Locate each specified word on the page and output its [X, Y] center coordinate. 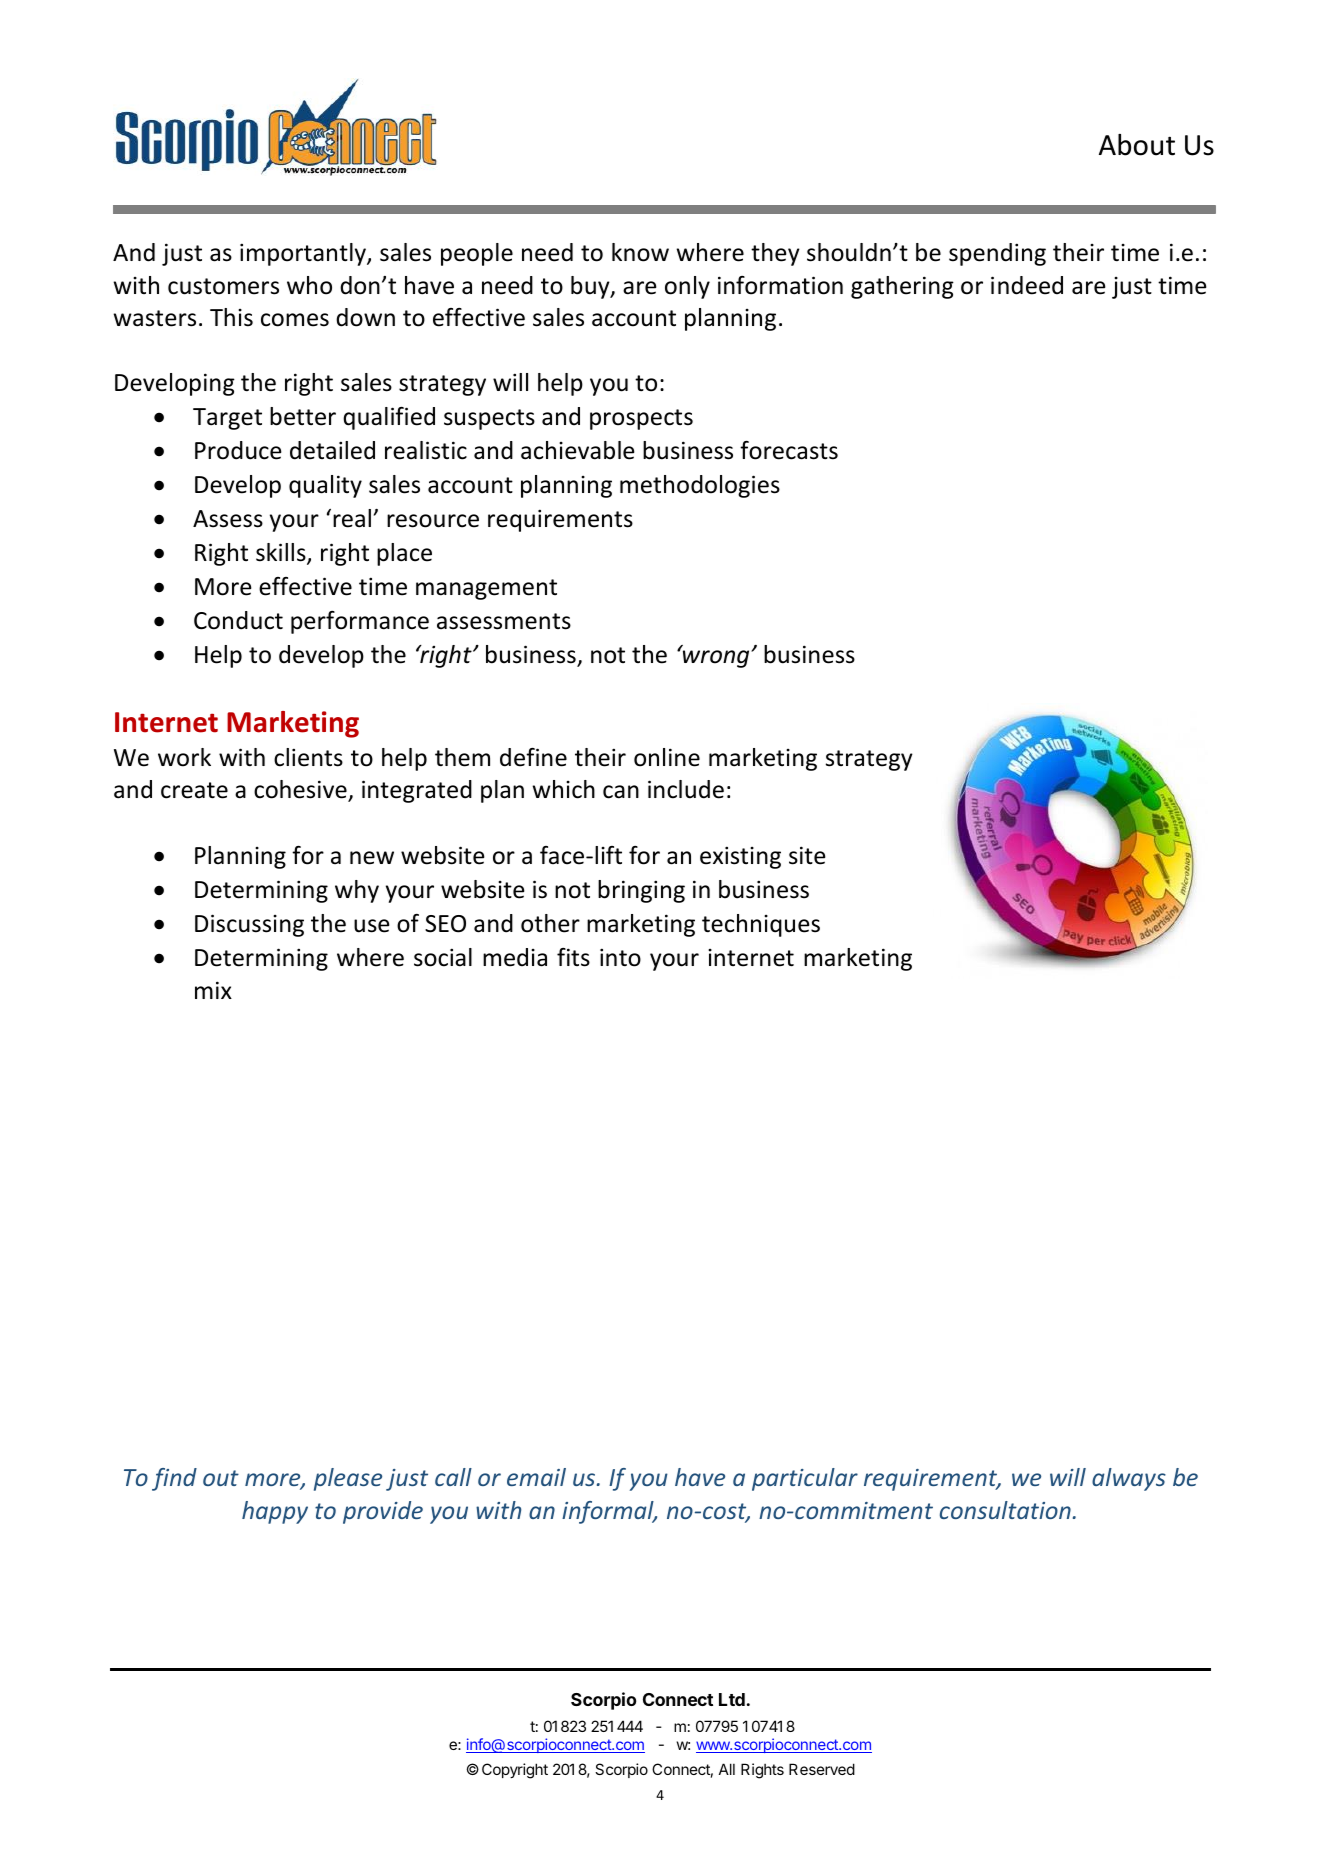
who [309, 285]
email [536, 1477]
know [640, 252]
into [620, 957]
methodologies [700, 486]
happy [275, 1512]
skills [282, 553]
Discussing [249, 925]
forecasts [789, 450]
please [348, 1479]
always [1129, 1479]
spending [997, 254]
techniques [761, 925]
